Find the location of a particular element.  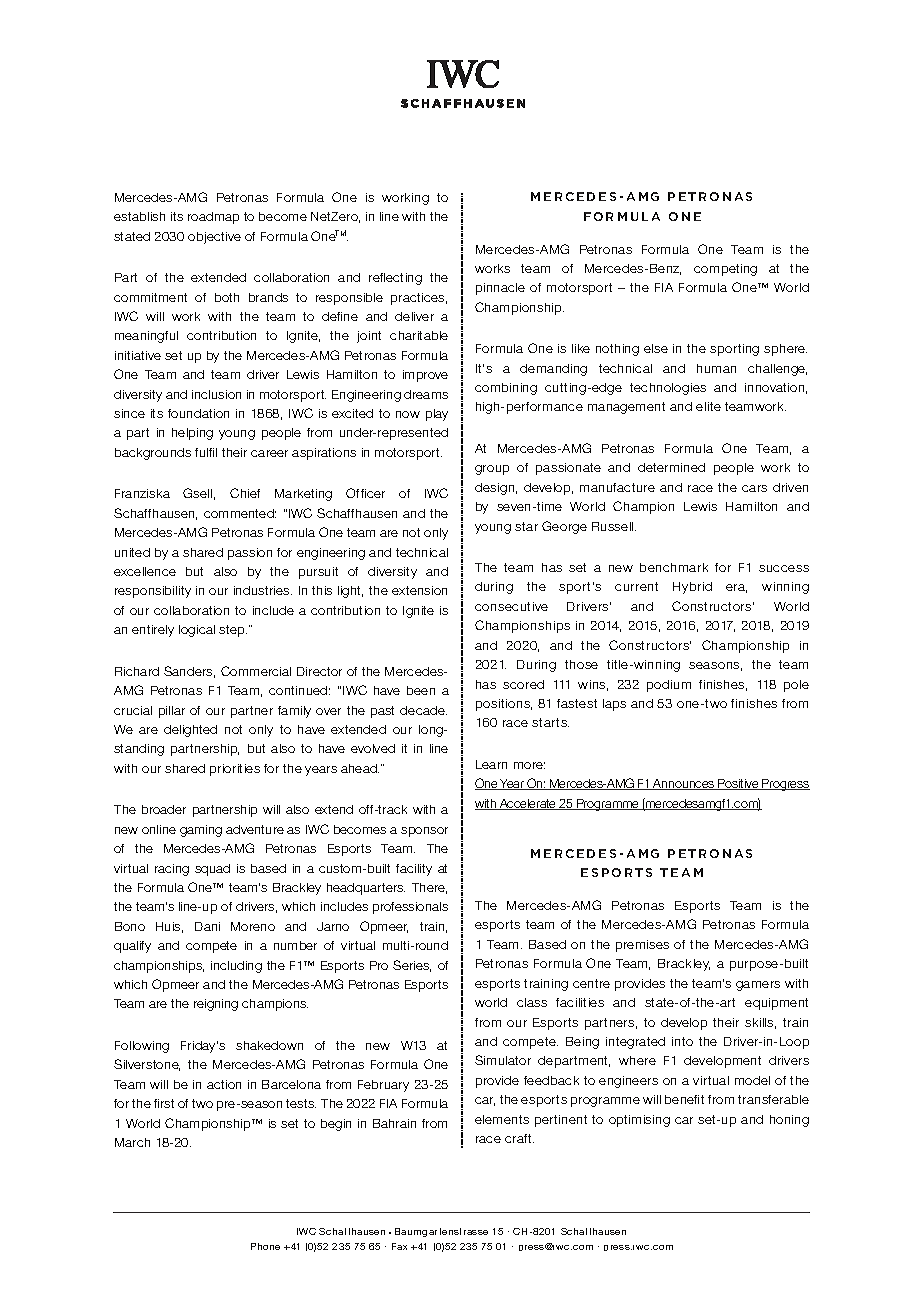

honing is located at coordinates (789, 1121).
